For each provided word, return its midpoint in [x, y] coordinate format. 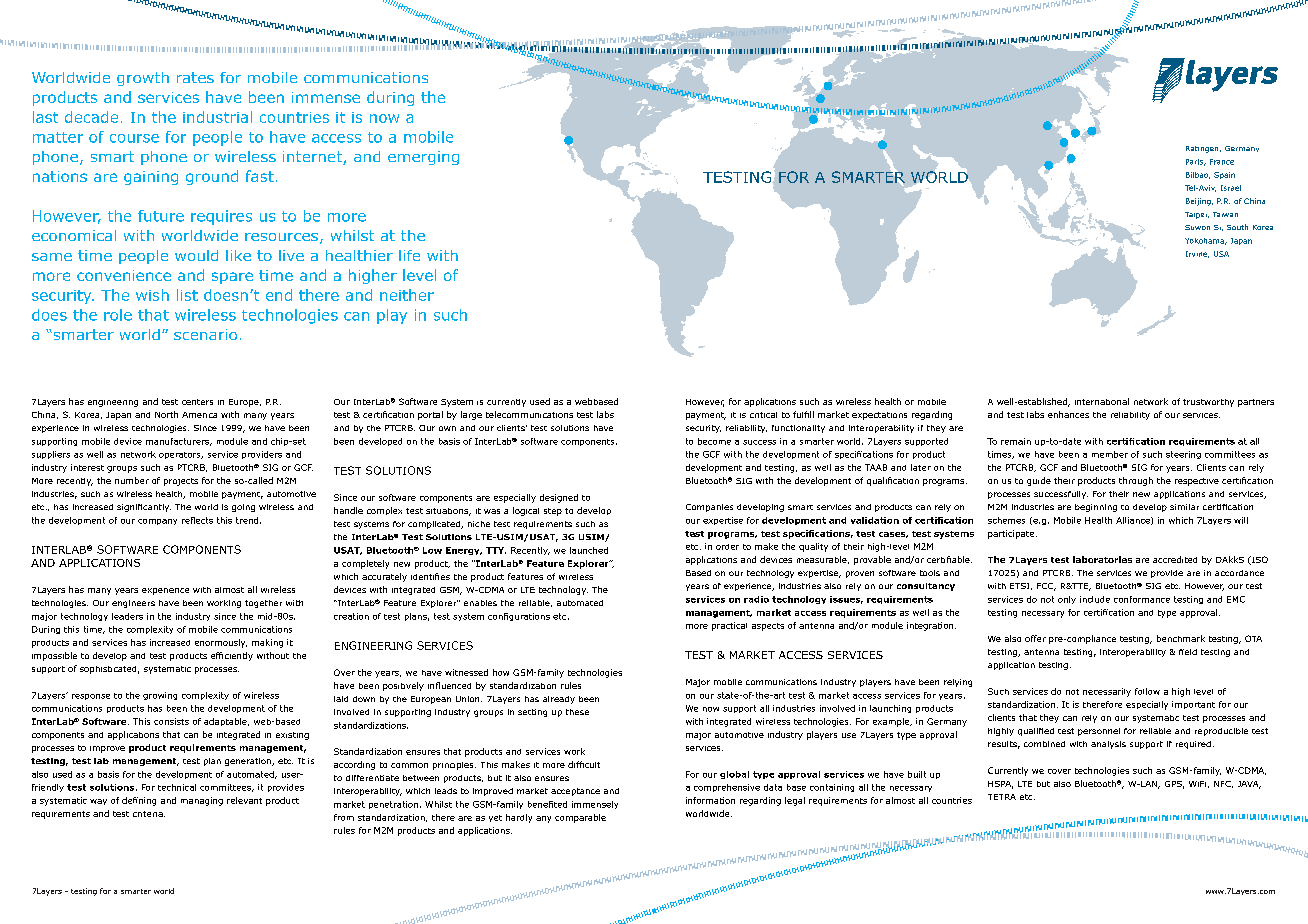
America [199, 415]
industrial [217, 117]
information [710, 800]
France [1222, 162]
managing [202, 801]
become [714, 441]
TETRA [1002, 797]
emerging [423, 158]
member [1110, 454]
